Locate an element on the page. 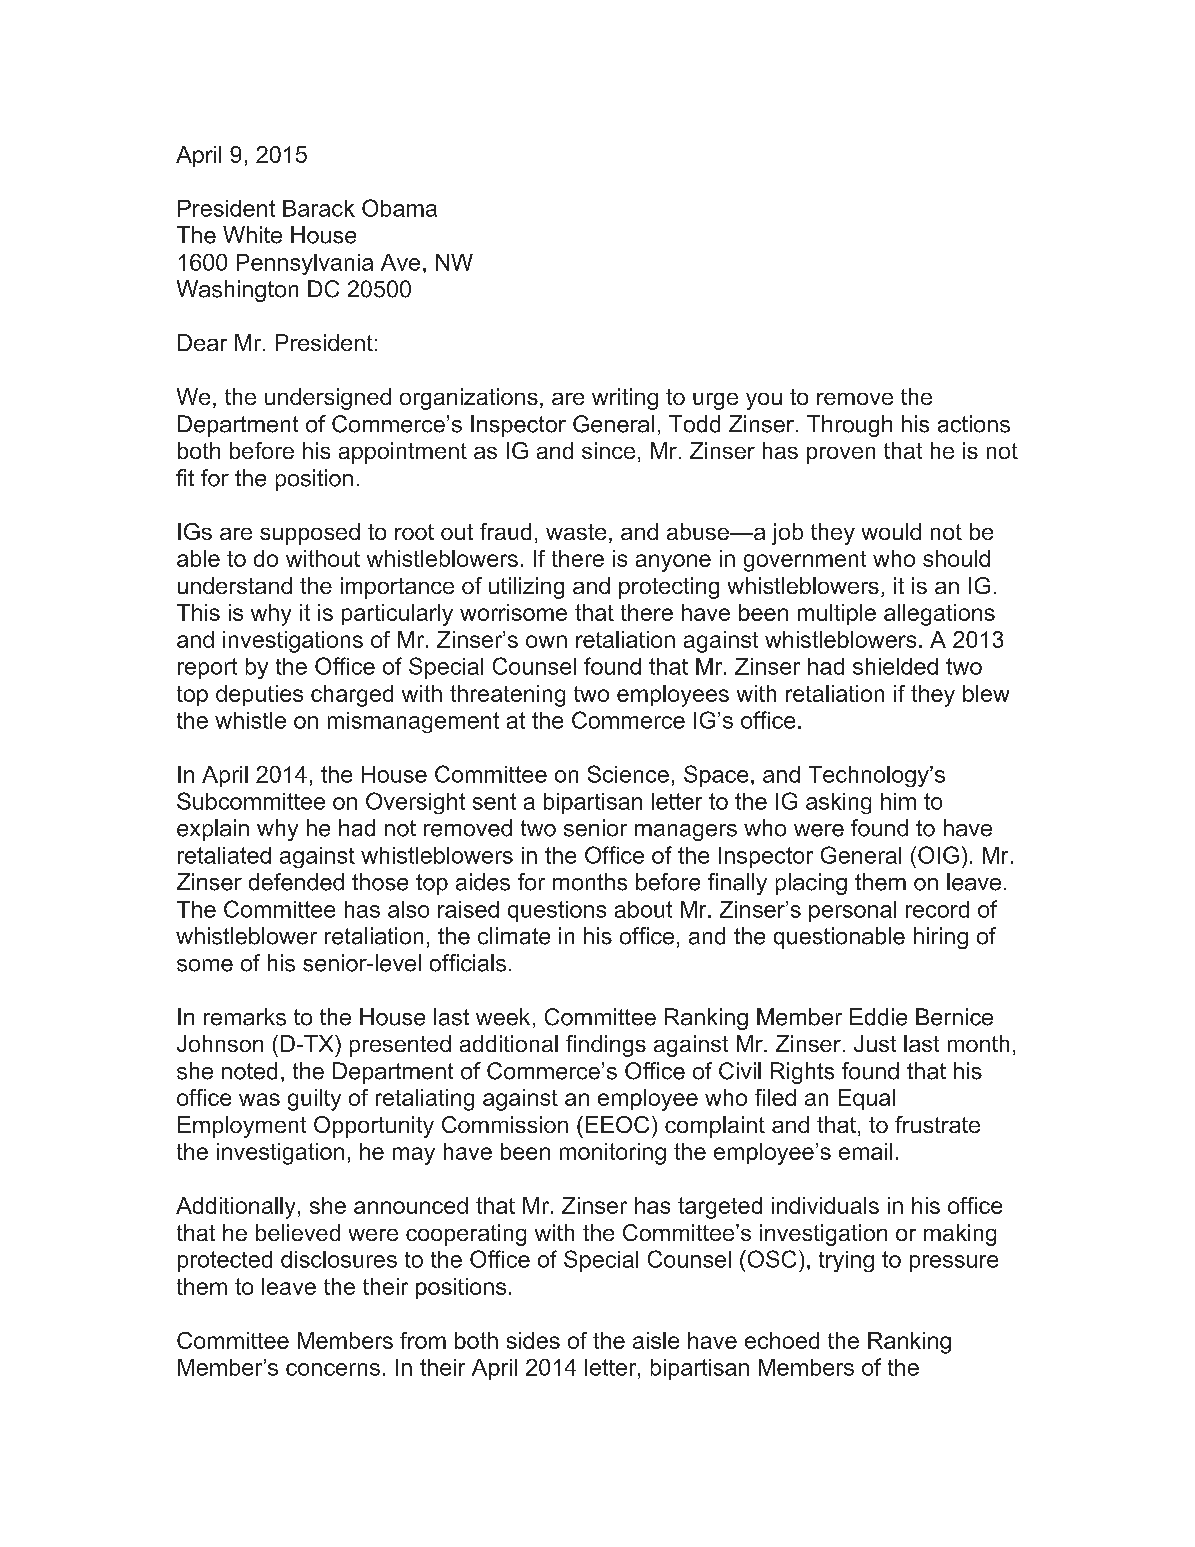  you is located at coordinates (764, 401).
